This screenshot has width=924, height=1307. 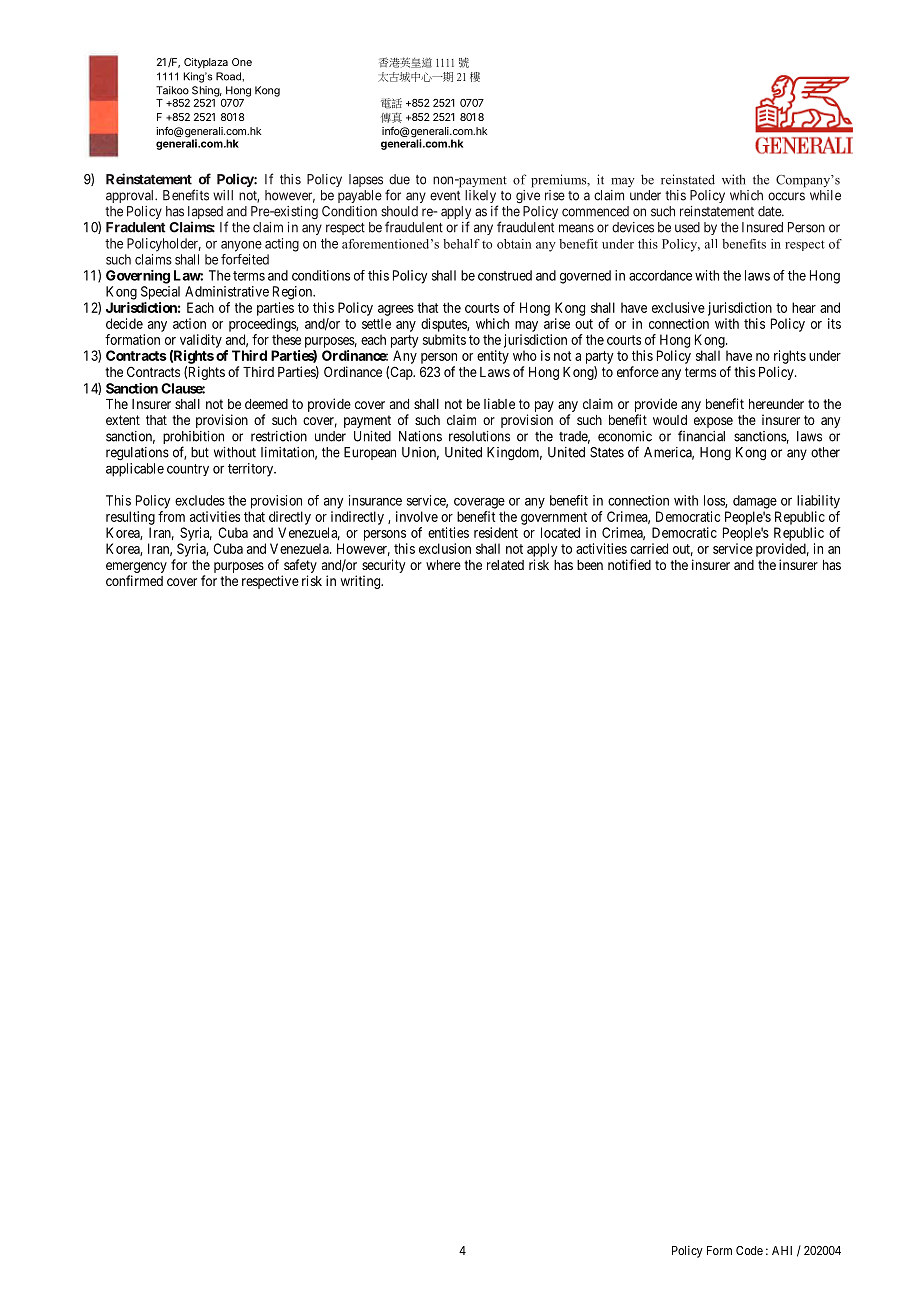 What do you see at coordinates (201, 341) in the screenshot?
I see `validity` at bounding box center [201, 341].
